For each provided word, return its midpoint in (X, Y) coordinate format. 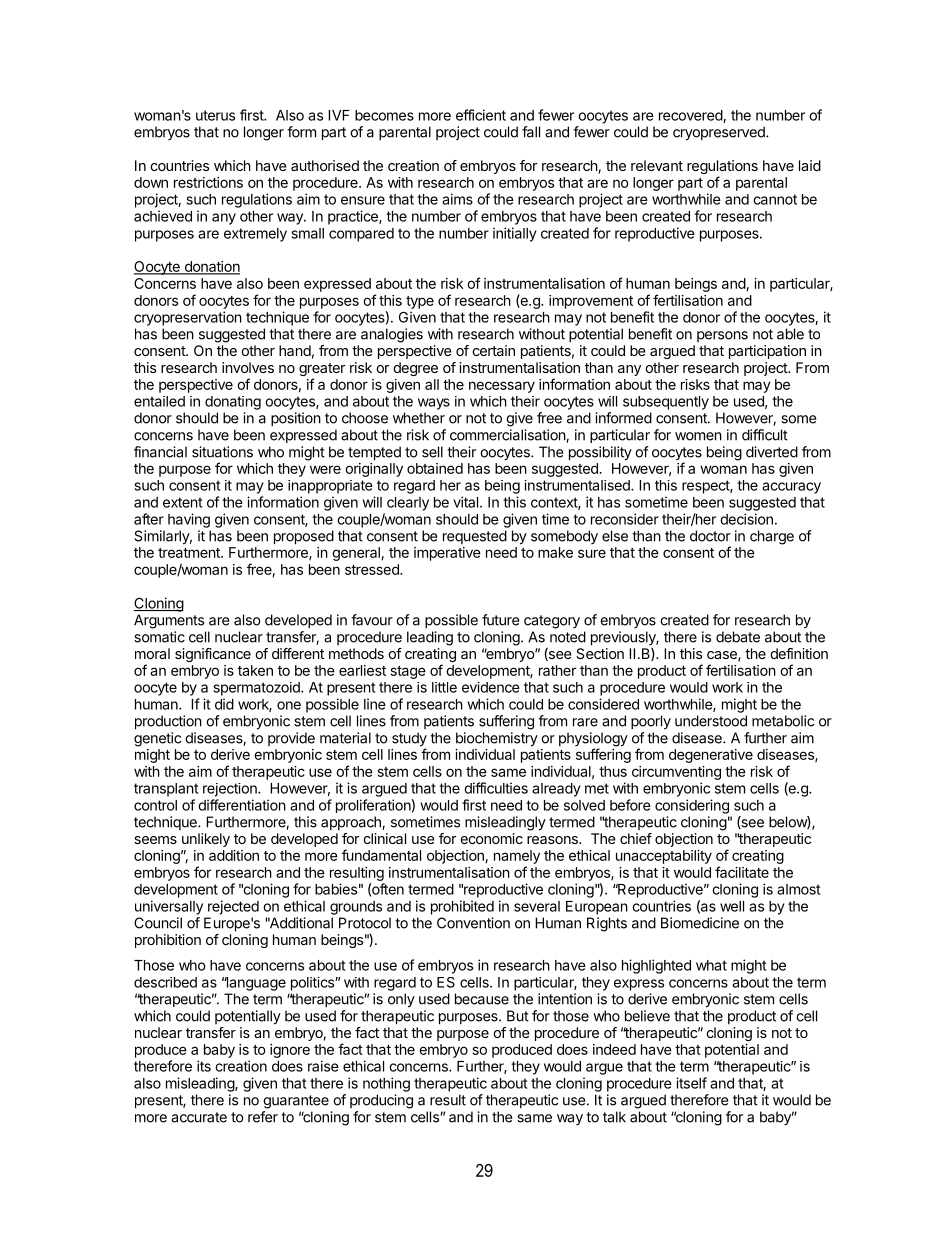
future (501, 620)
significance (213, 655)
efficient (481, 115)
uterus (215, 115)
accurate (199, 1117)
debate (738, 637)
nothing (386, 1084)
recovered (691, 116)
